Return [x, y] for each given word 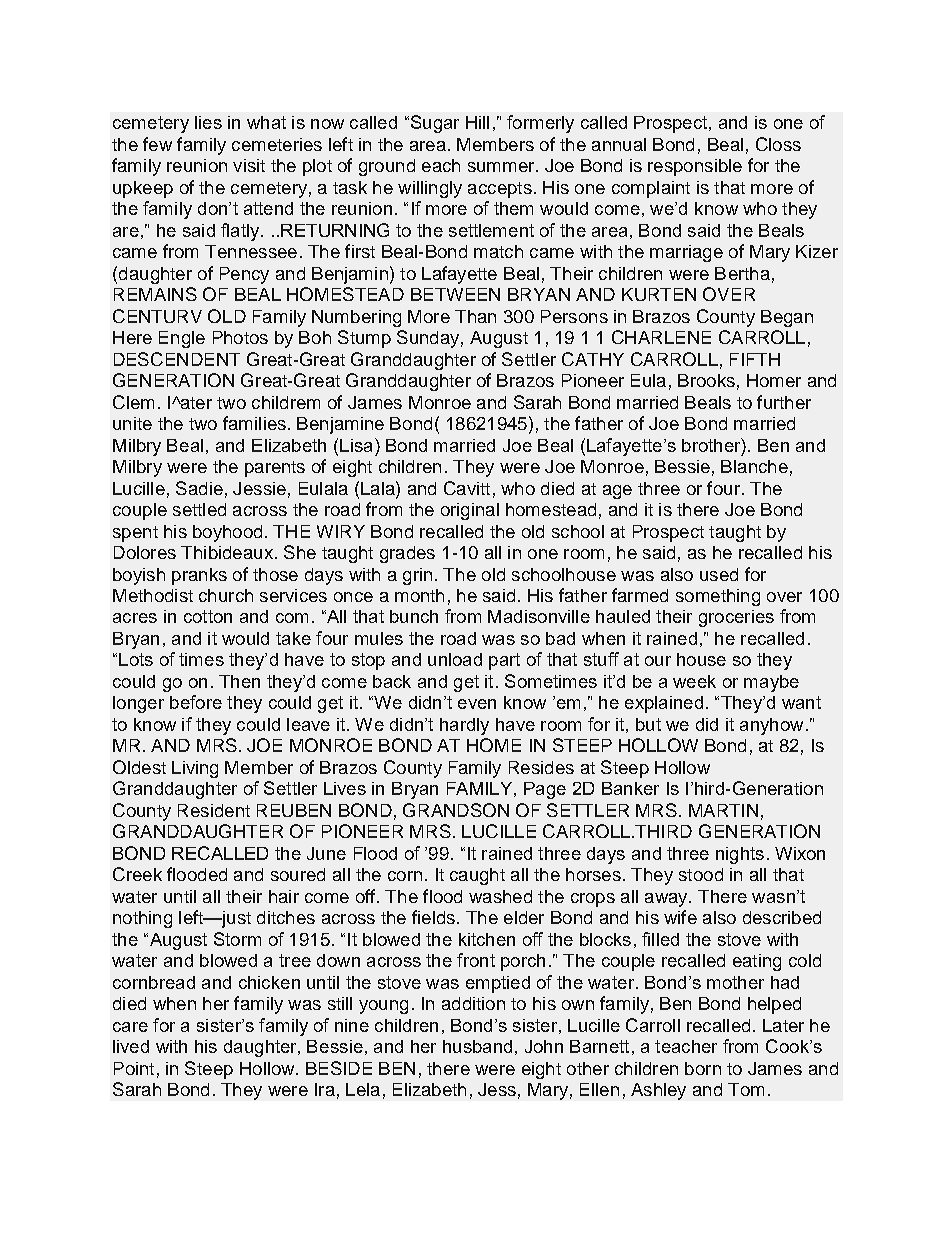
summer [502, 167]
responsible [695, 167]
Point [134, 1068]
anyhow [771, 726]
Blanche [754, 466]
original [470, 511]
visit [249, 165]
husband [477, 1046]
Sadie [199, 488]
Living [195, 769]
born [703, 1068]
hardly [464, 726]
